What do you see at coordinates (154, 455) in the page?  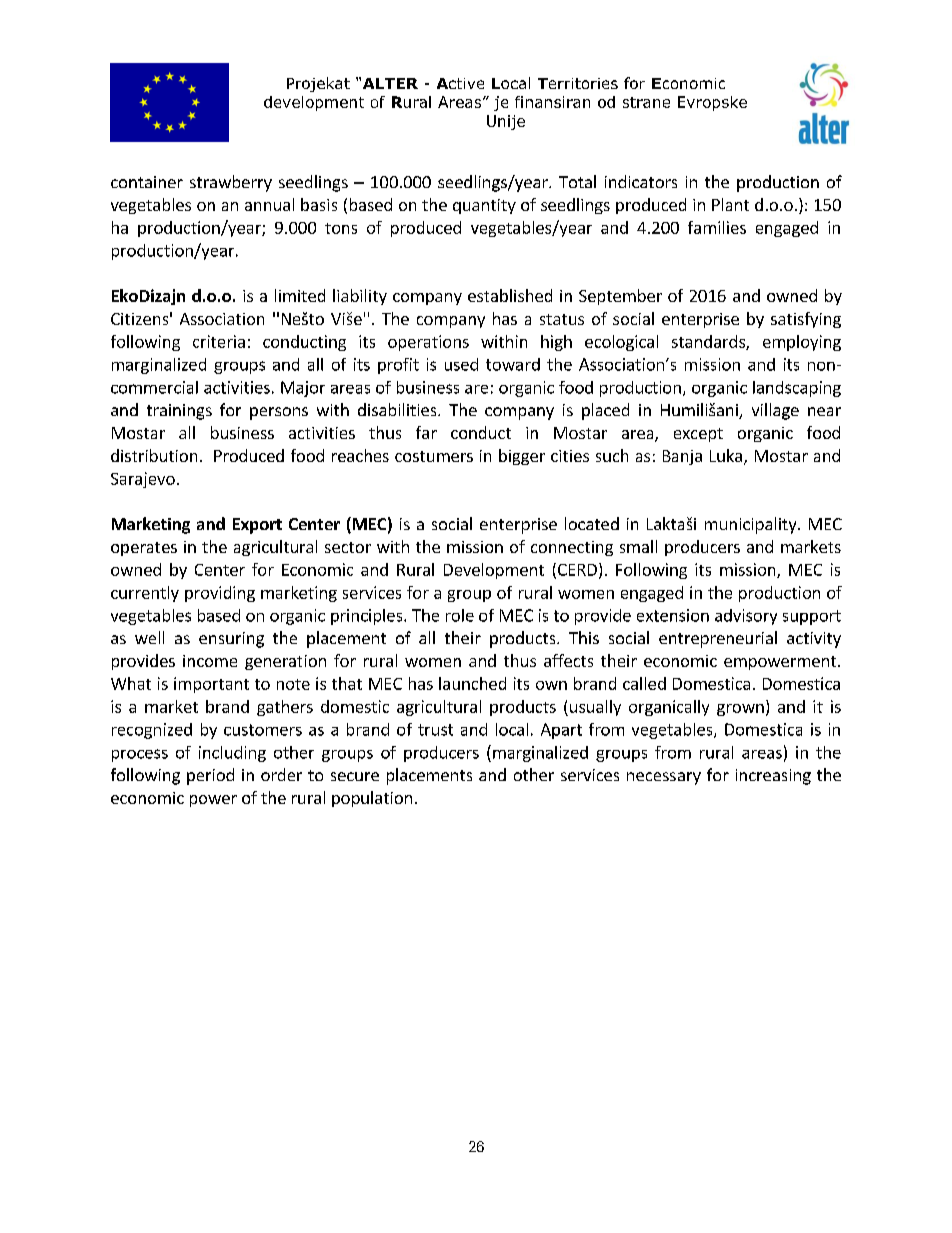 I see `distribution` at bounding box center [154, 455].
